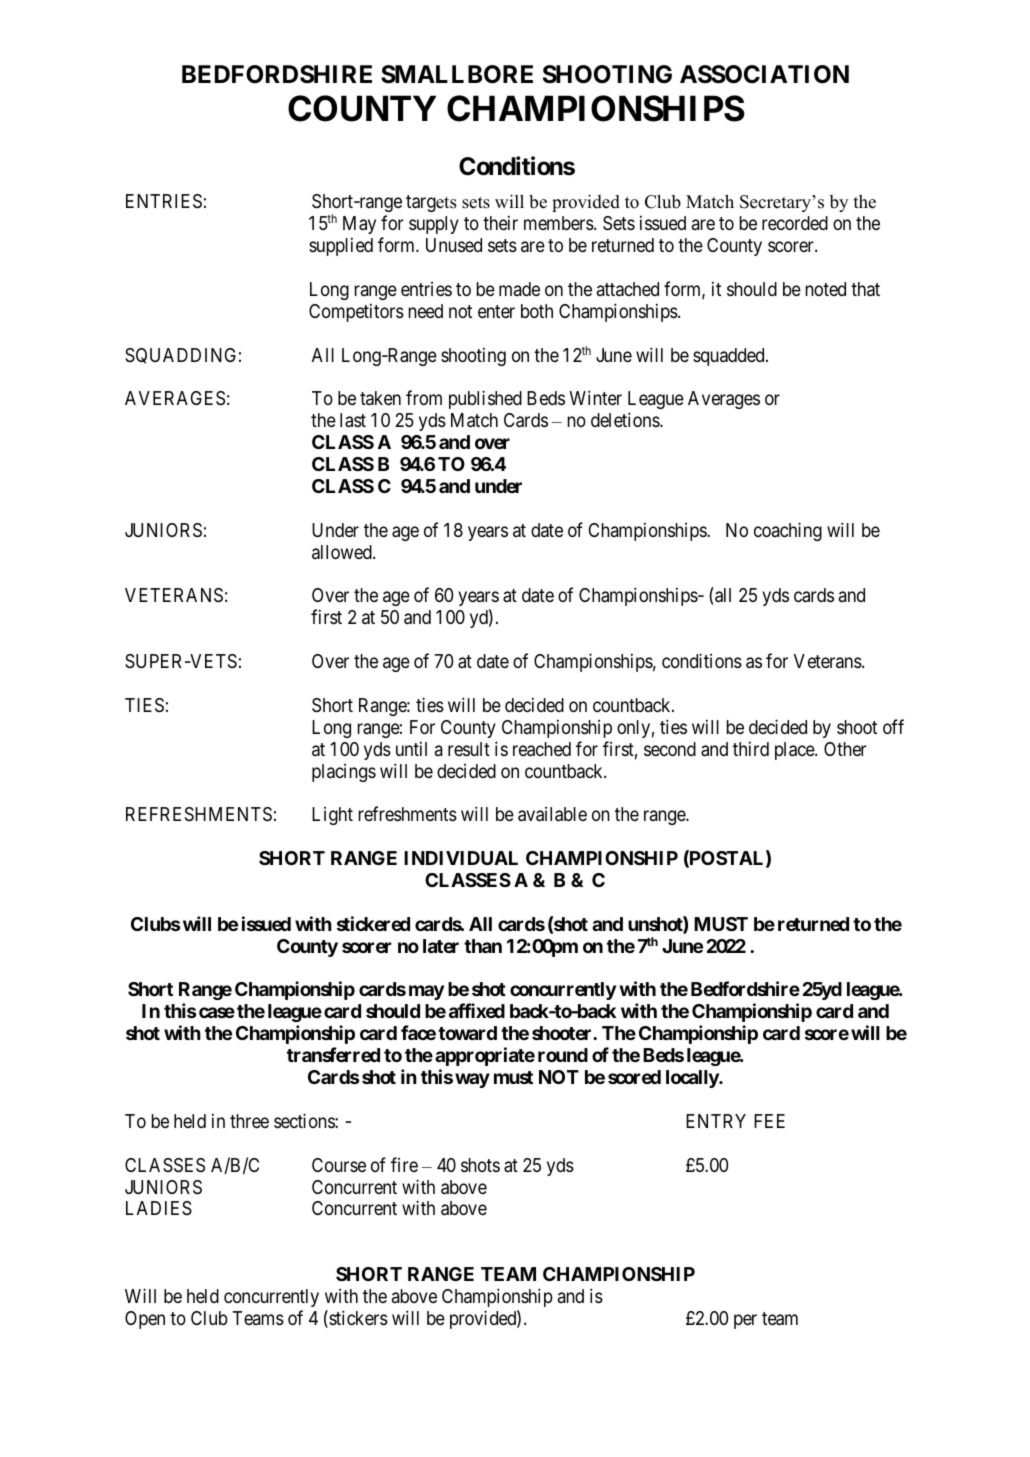 This screenshot has width=1030, height=1457. What do you see at coordinates (485, 399) in the screenshot?
I see `published` at bounding box center [485, 399].
